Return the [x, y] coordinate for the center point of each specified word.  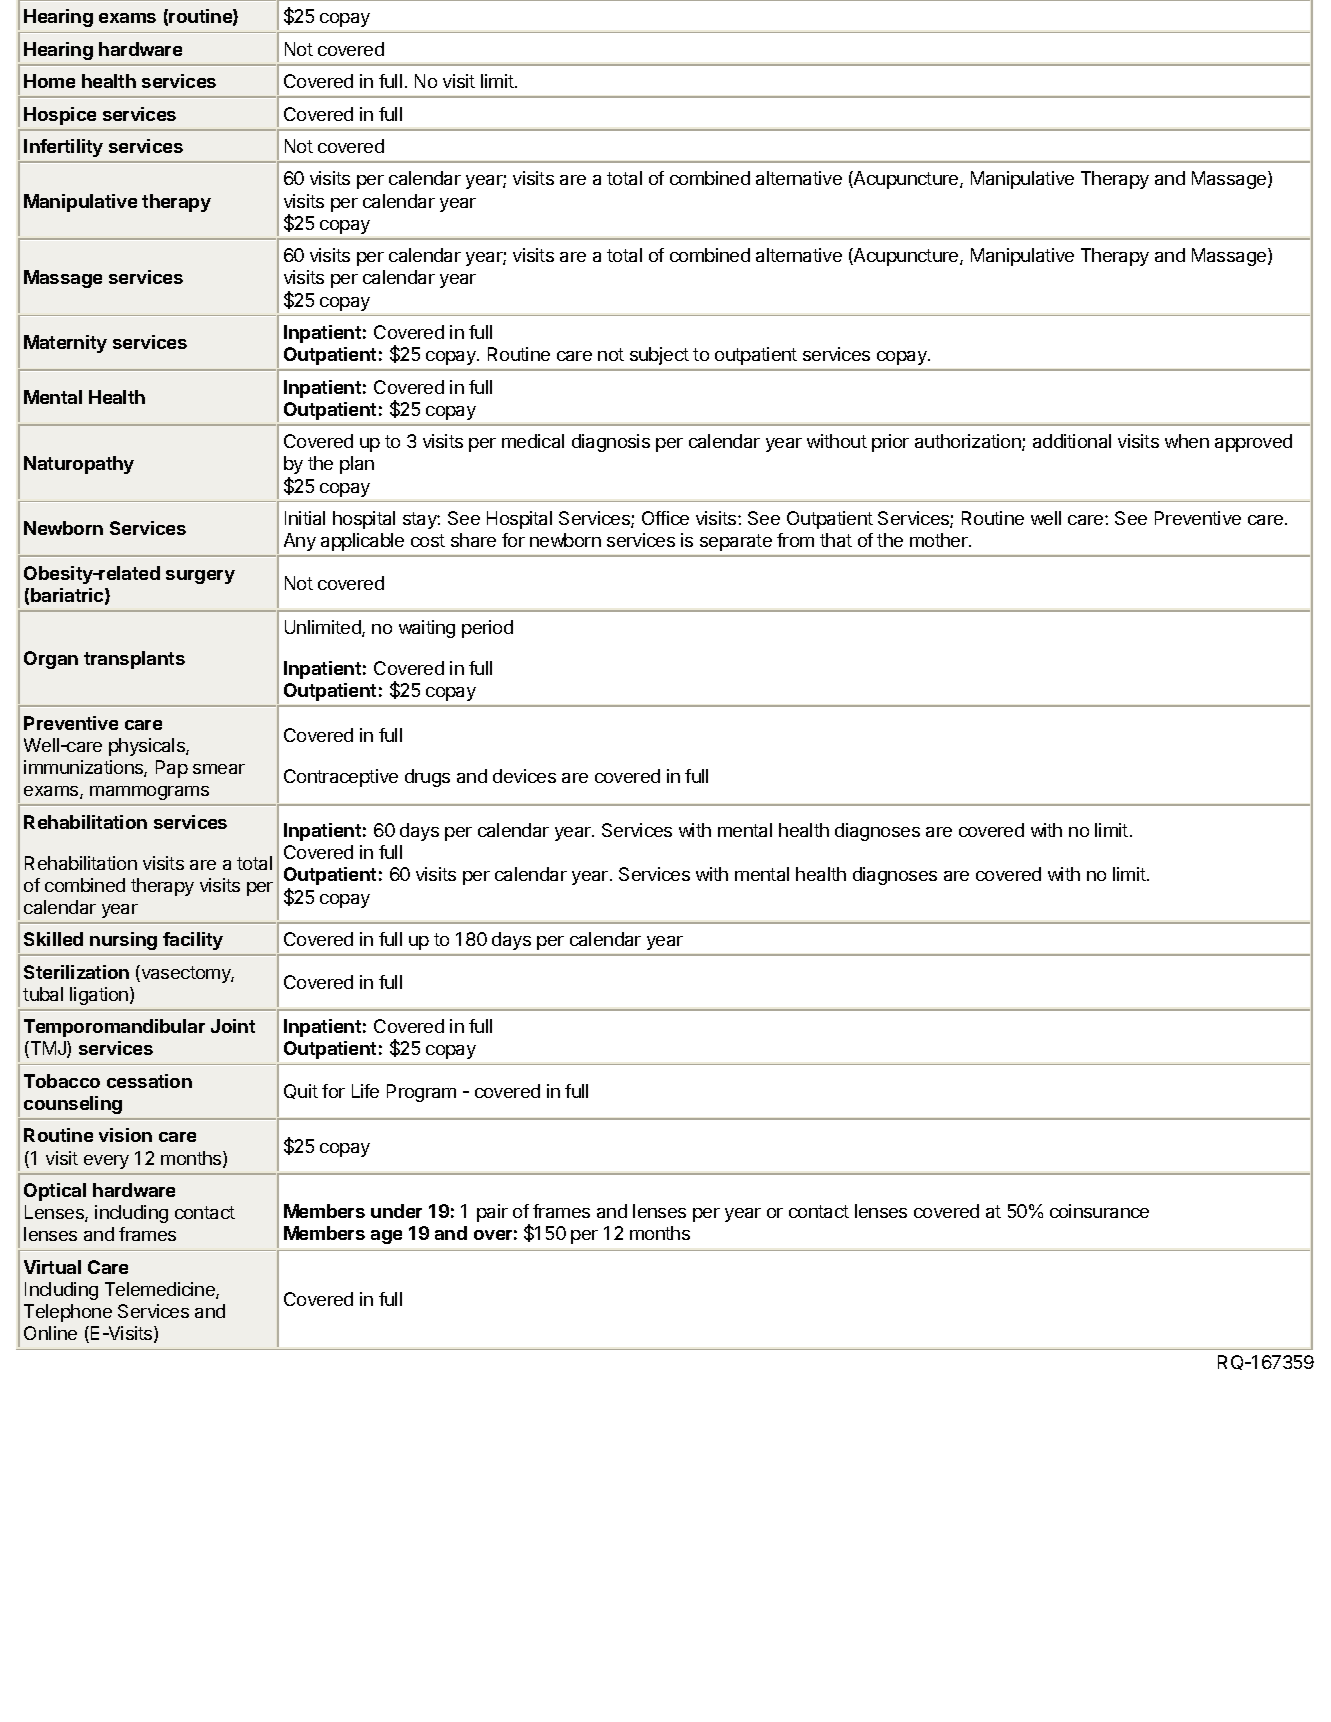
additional [1072, 441]
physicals [148, 747]
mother [940, 540]
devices [524, 776]
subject [659, 356]
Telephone [68, 1313]
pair [492, 1213]
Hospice [60, 116]
